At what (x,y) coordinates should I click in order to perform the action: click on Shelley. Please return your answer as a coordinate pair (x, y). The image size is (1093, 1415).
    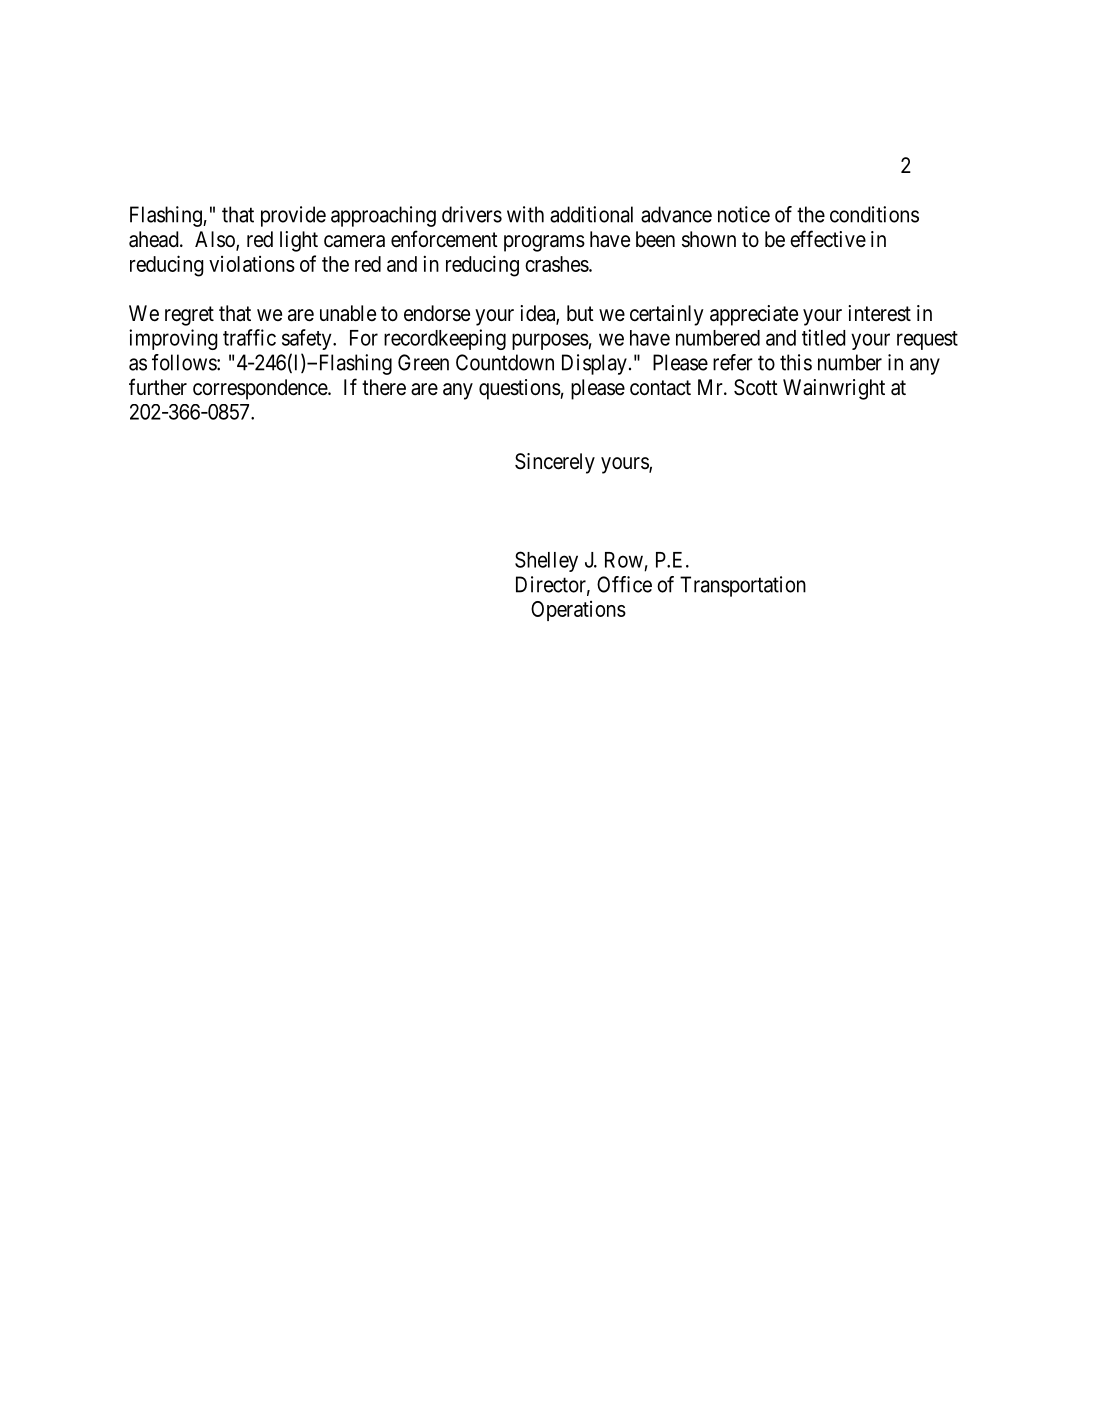
    Looking at the image, I should click on (546, 561).
